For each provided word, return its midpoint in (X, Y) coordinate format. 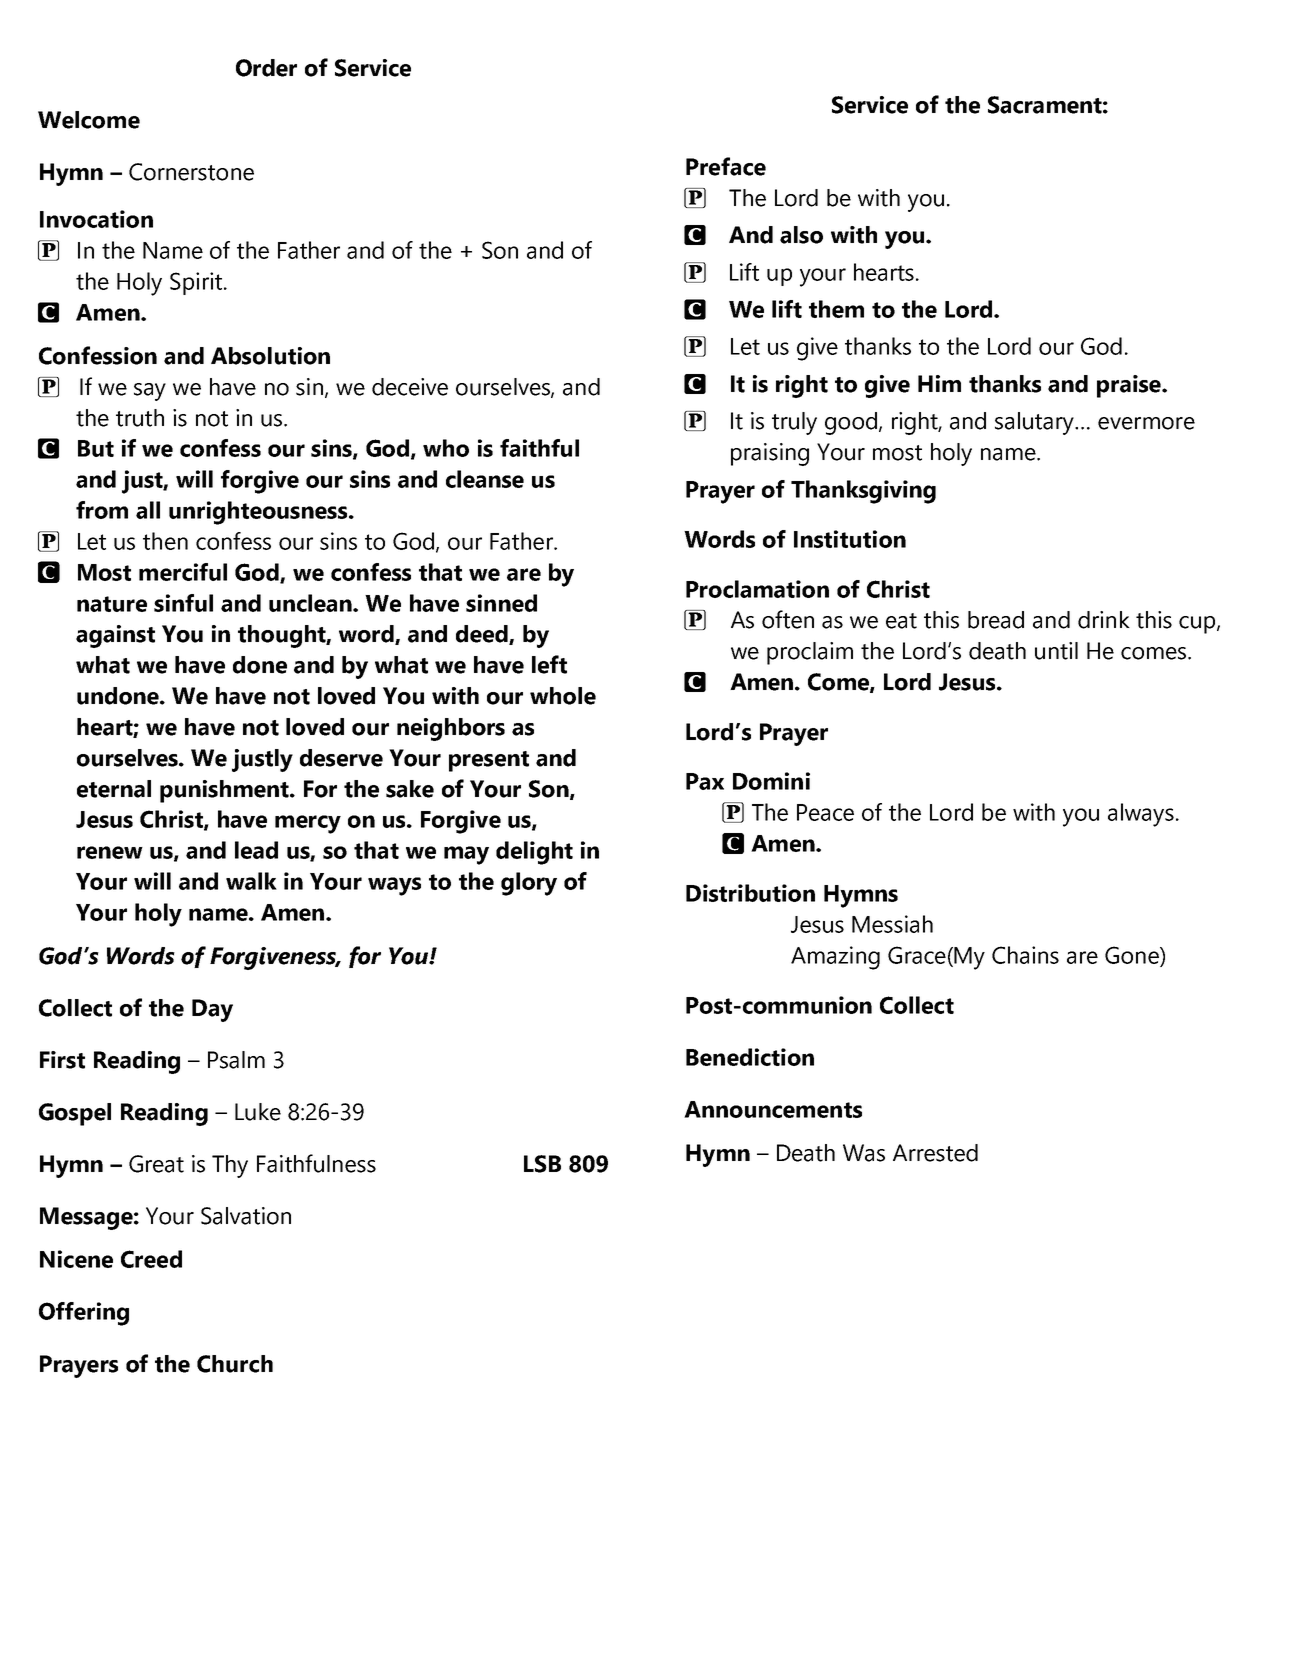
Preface (726, 166)
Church (235, 1364)
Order (266, 68)
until (1056, 651)
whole (563, 696)
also (801, 235)
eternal (114, 789)
